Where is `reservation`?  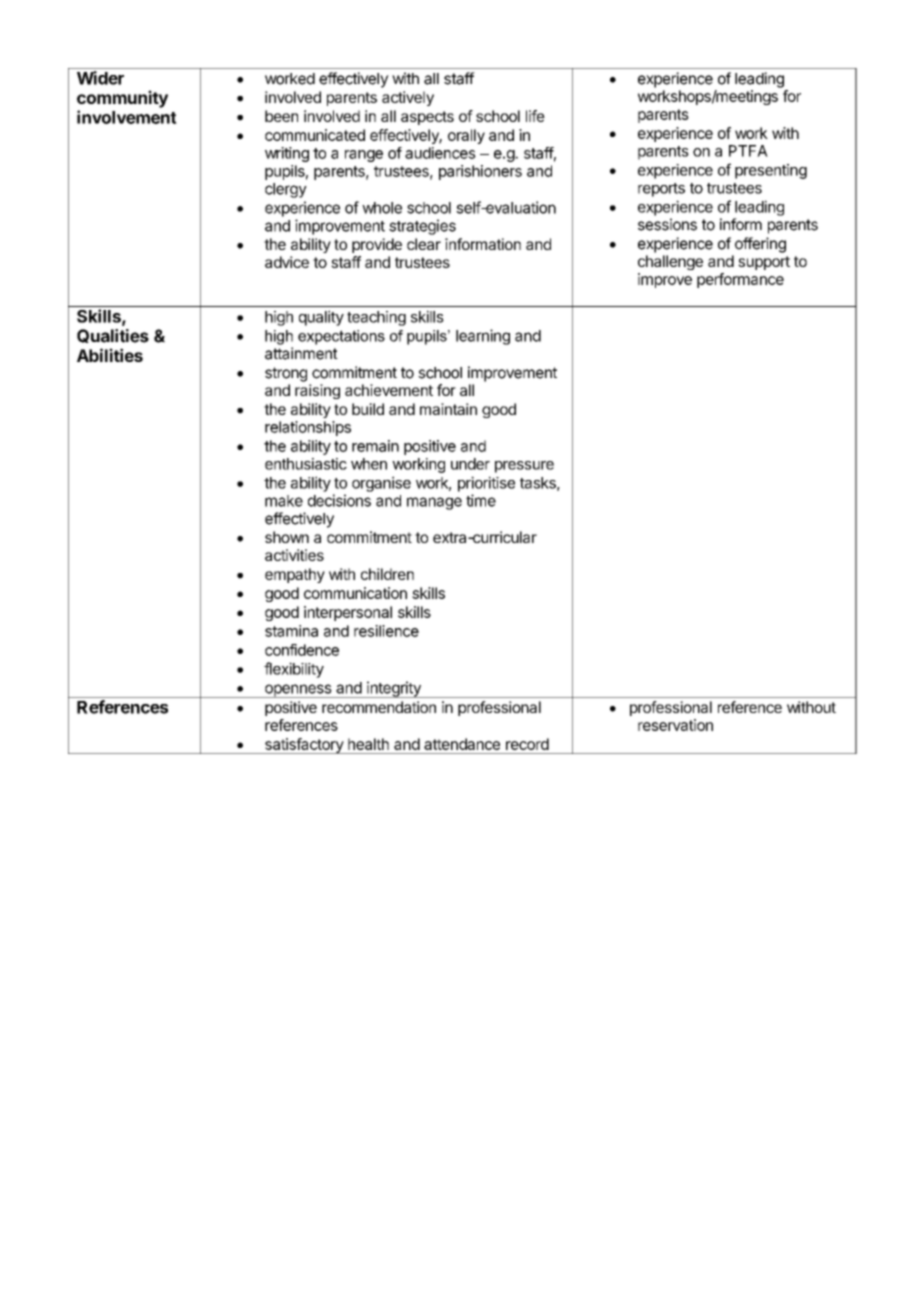
reservation is located at coordinates (675, 725).
